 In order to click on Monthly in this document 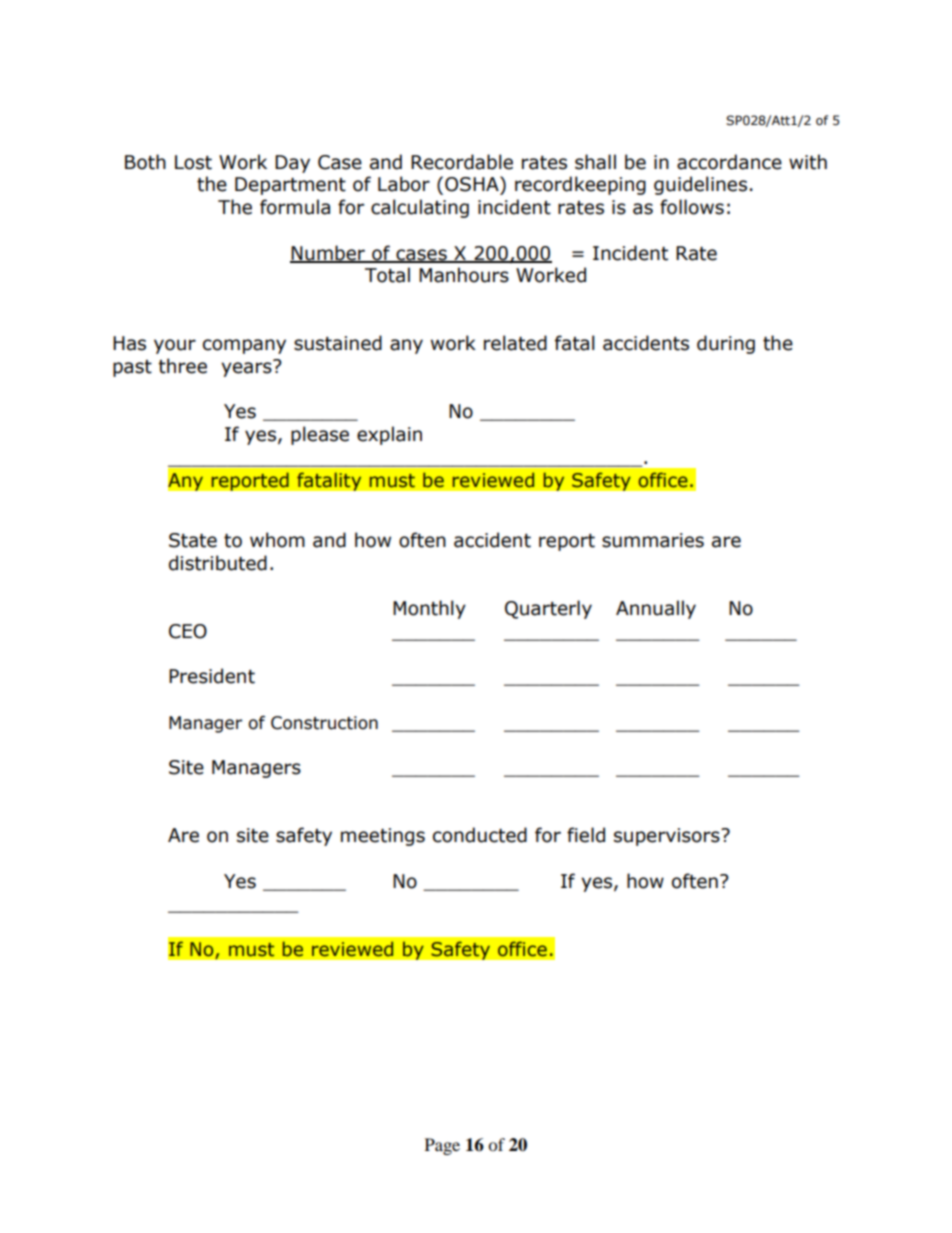, I will do `click(429, 609)`.
